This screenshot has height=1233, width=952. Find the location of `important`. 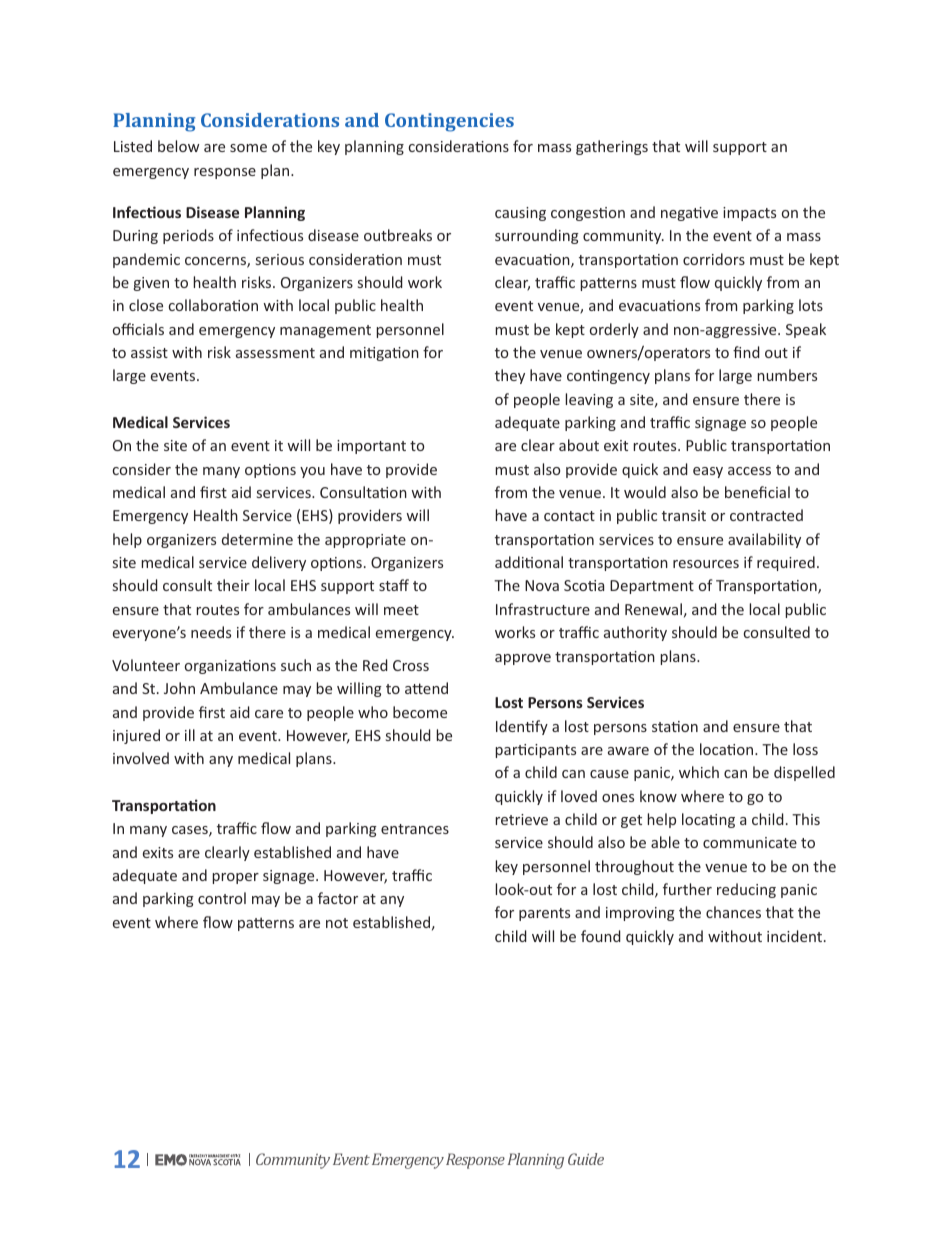

important is located at coordinates (371, 447).
